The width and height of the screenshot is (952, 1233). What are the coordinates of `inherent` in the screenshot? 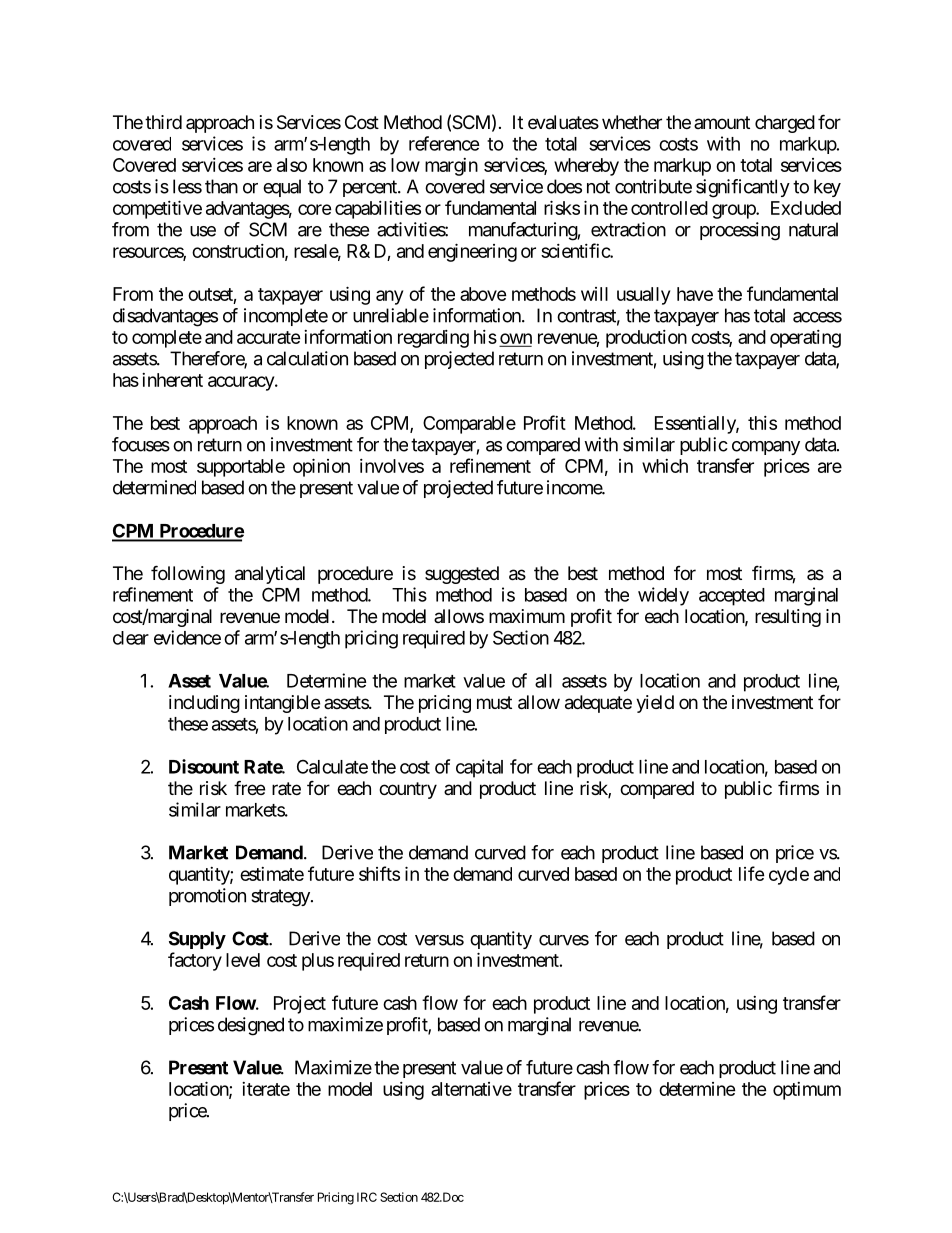 It's located at (172, 380).
